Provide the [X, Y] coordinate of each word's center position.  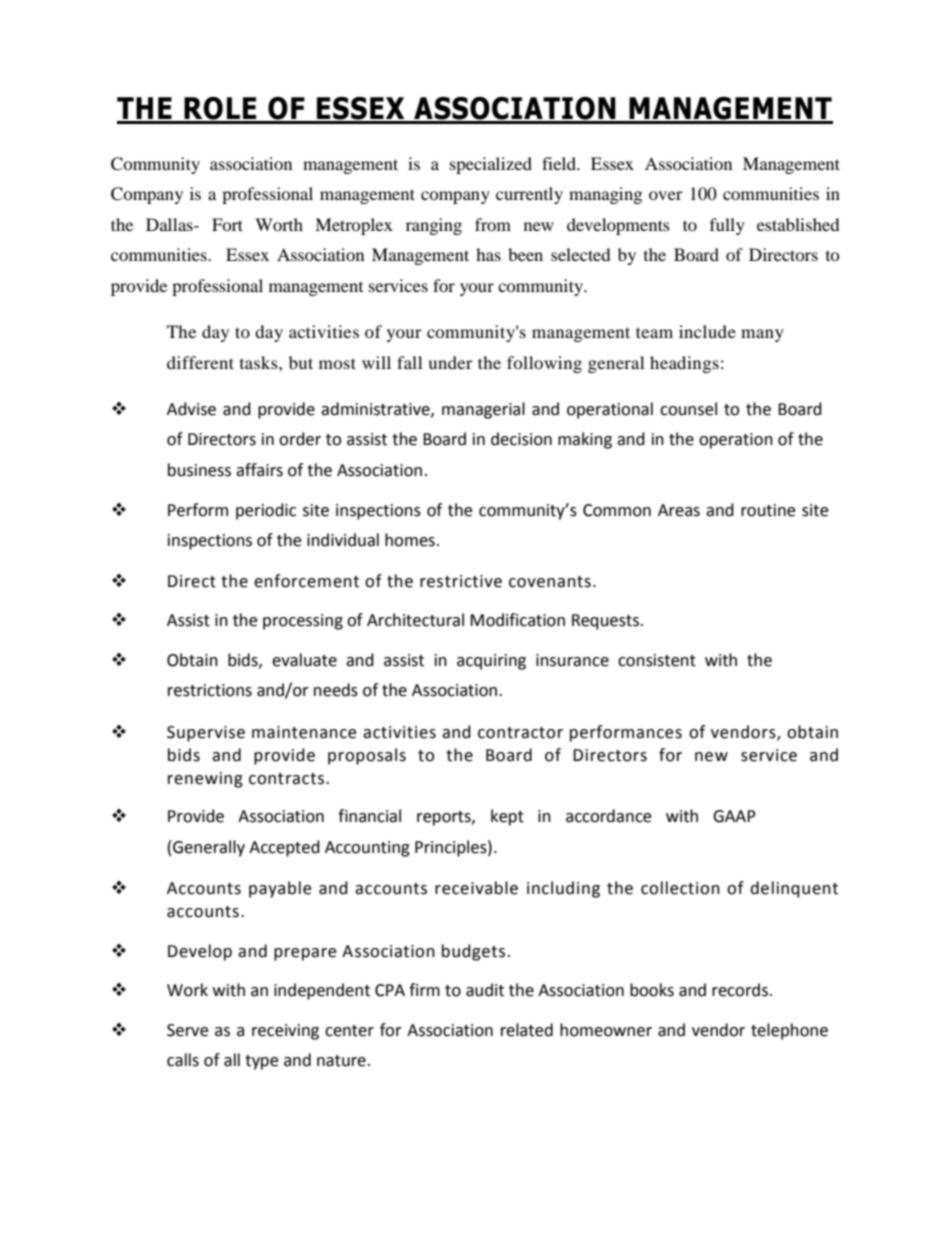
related [527, 1030]
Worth [279, 224]
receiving [285, 1032]
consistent [657, 660]
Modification [517, 620]
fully [727, 226]
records [740, 990]
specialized [491, 165]
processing [303, 622]
